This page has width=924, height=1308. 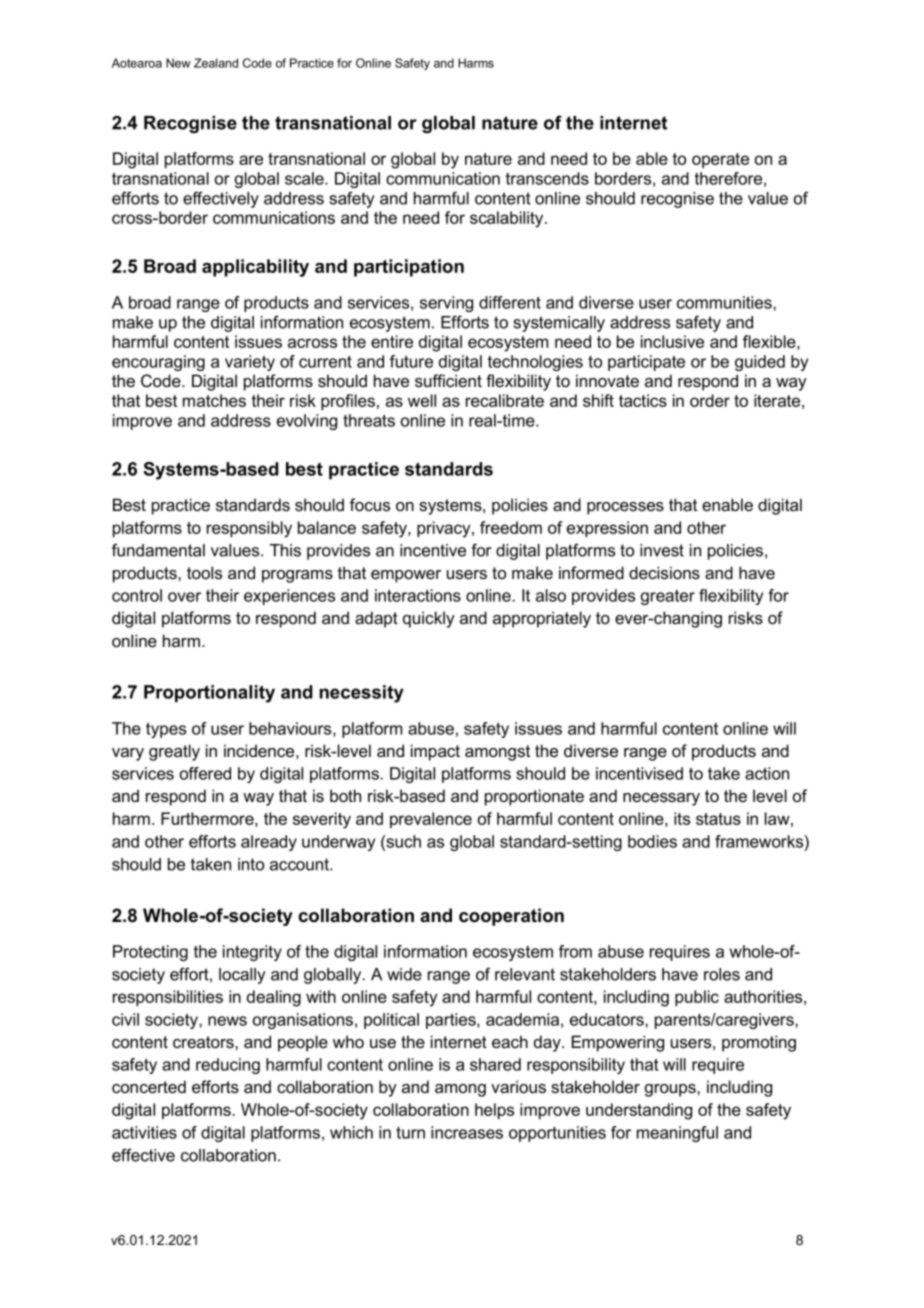 What do you see at coordinates (184, 597) in the page?
I see `over` at bounding box center [184, 597].
